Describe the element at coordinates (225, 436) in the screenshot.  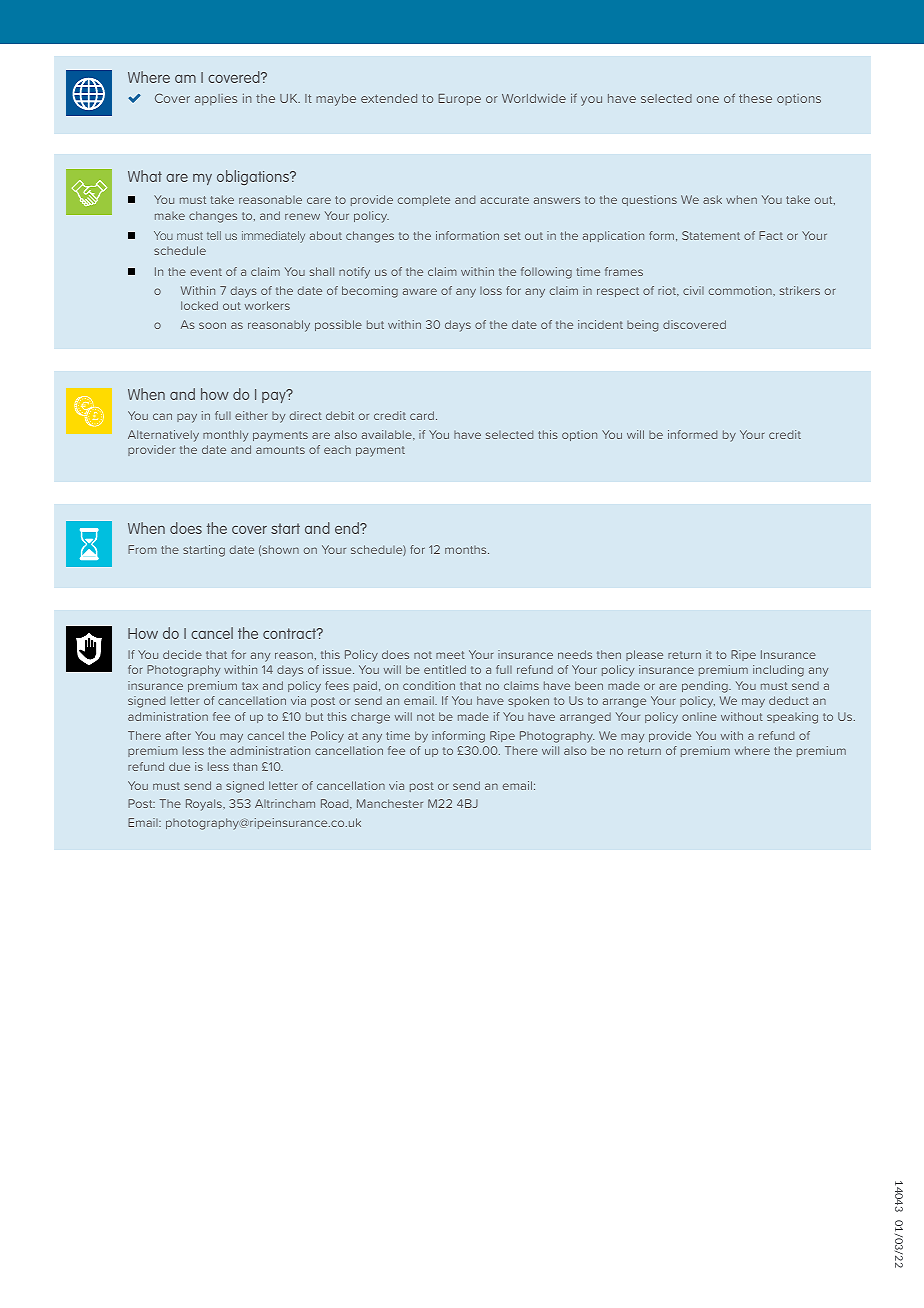
I see `monthly` at that location.
